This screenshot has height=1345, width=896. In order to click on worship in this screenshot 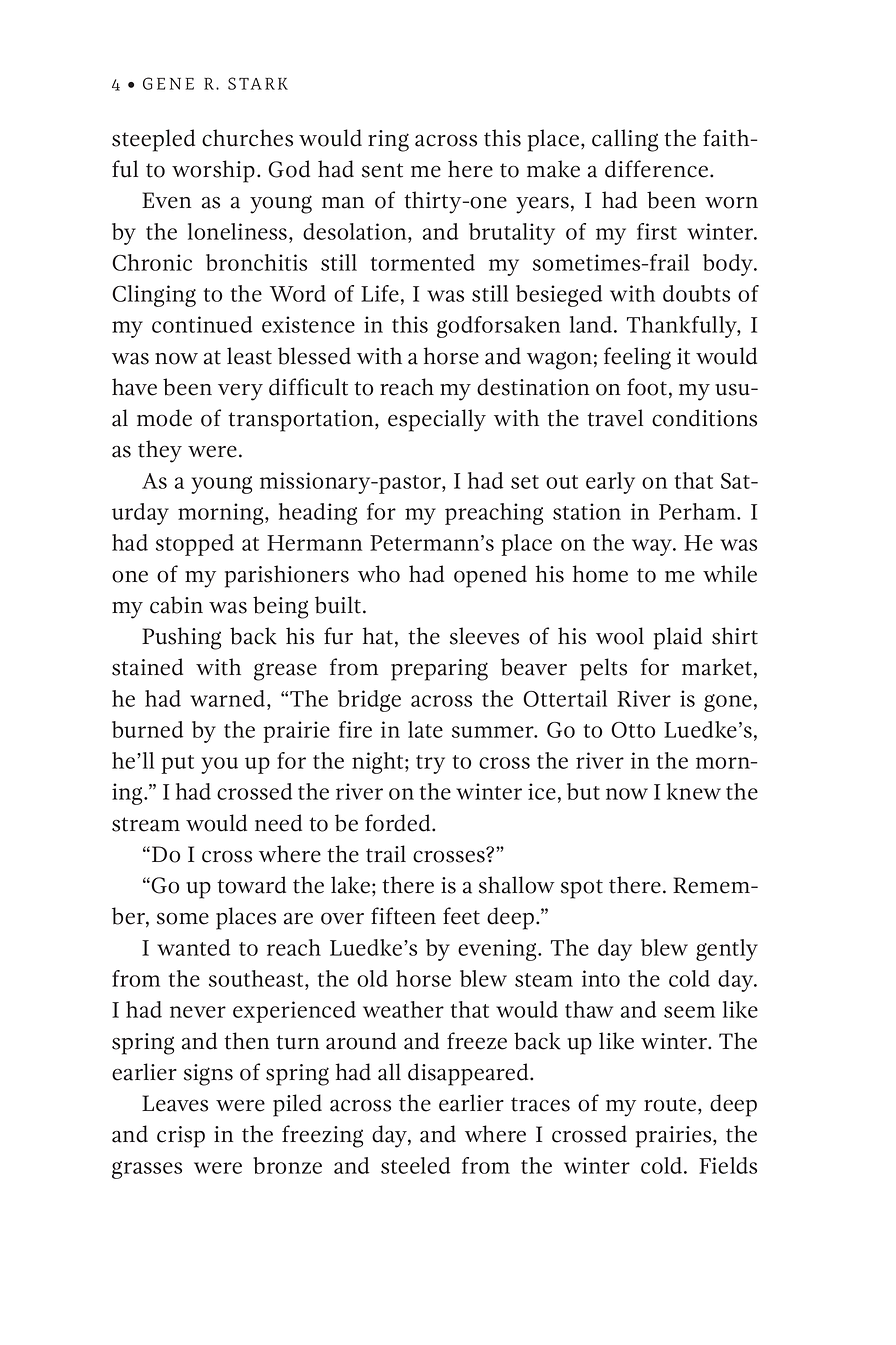, I will do `click(213, 171)`.
